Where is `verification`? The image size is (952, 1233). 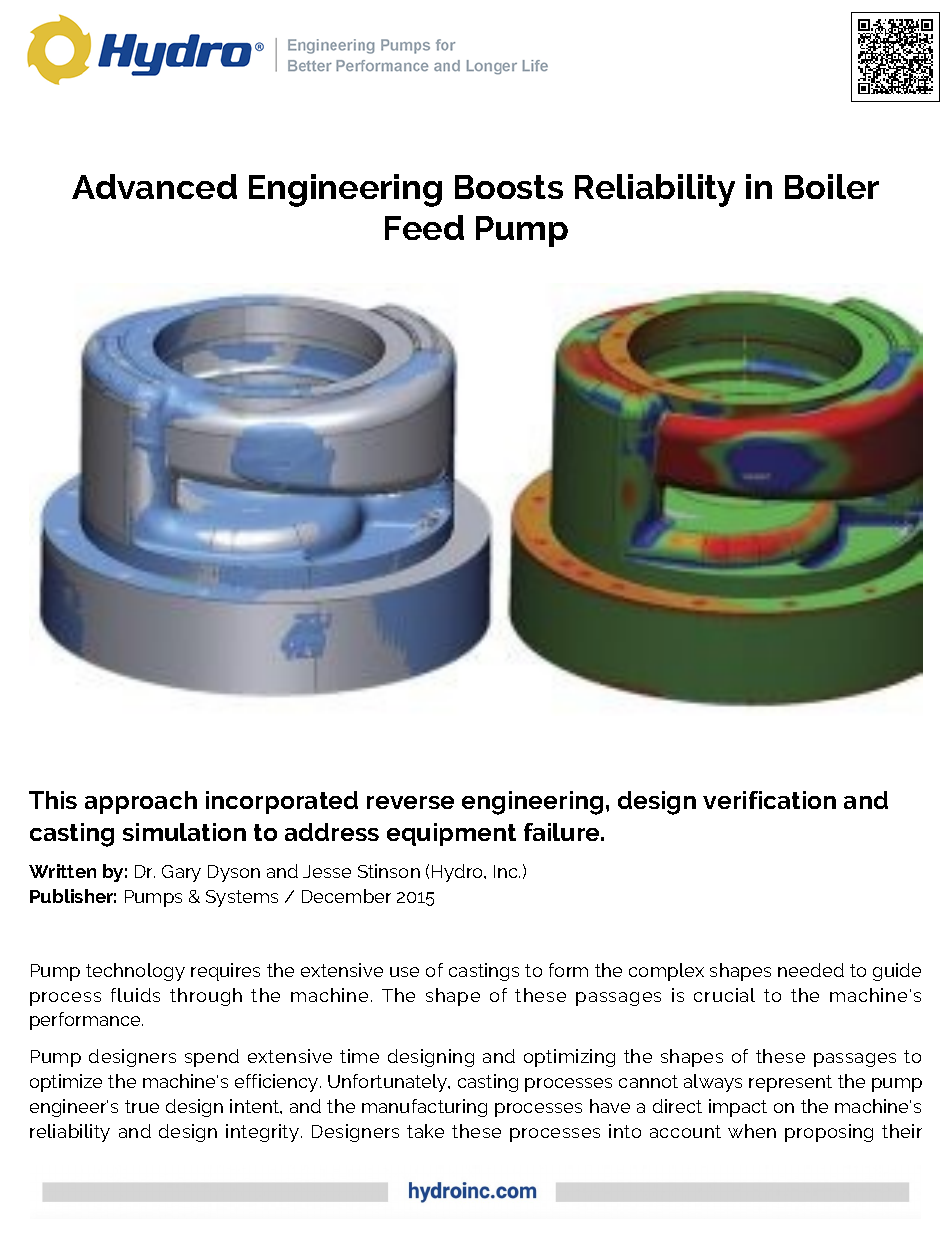 verification is located at coordinates (769, 800).
